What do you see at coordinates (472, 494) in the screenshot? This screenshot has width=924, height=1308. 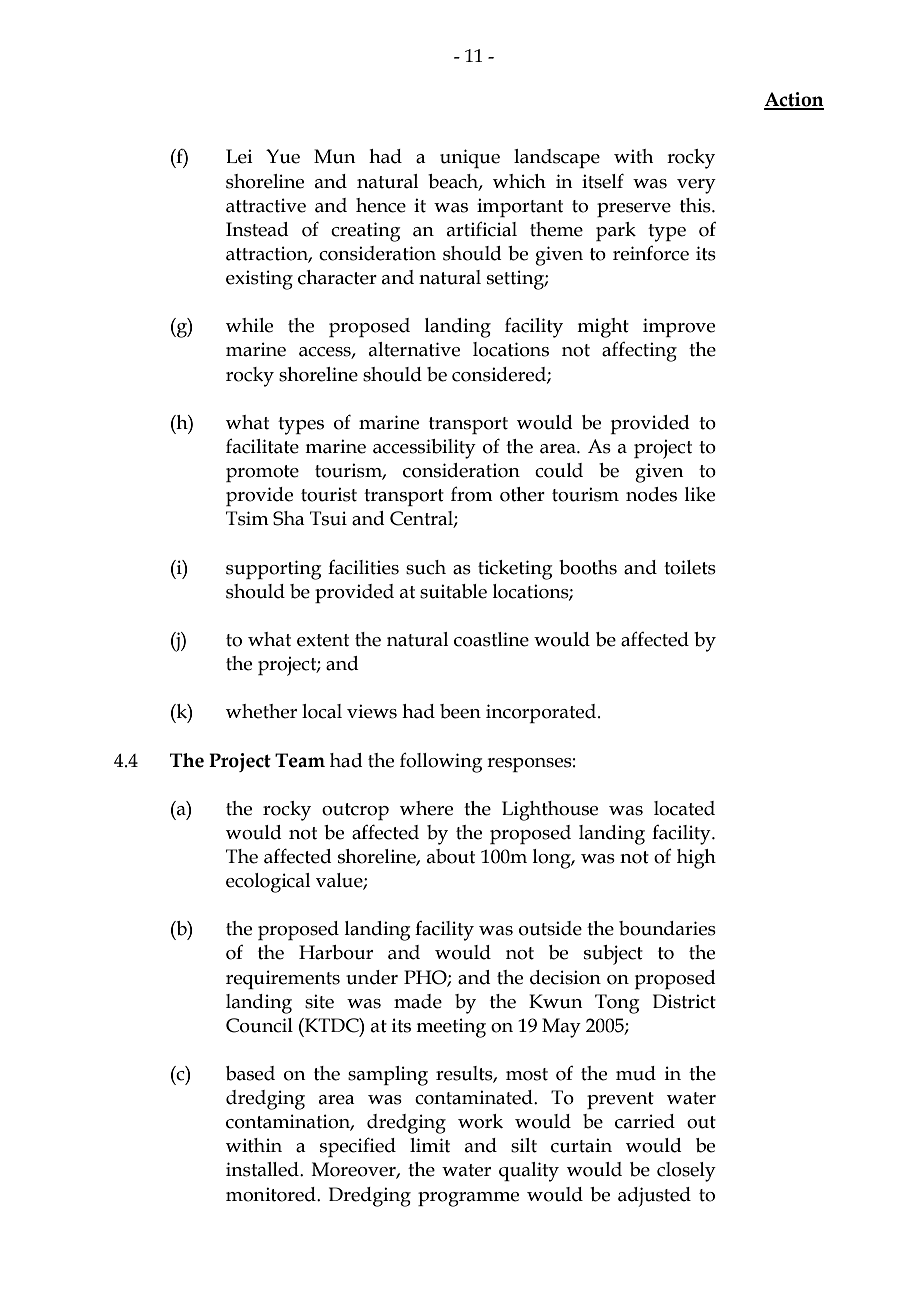 I see `from` at bounding box center [472, 494].
